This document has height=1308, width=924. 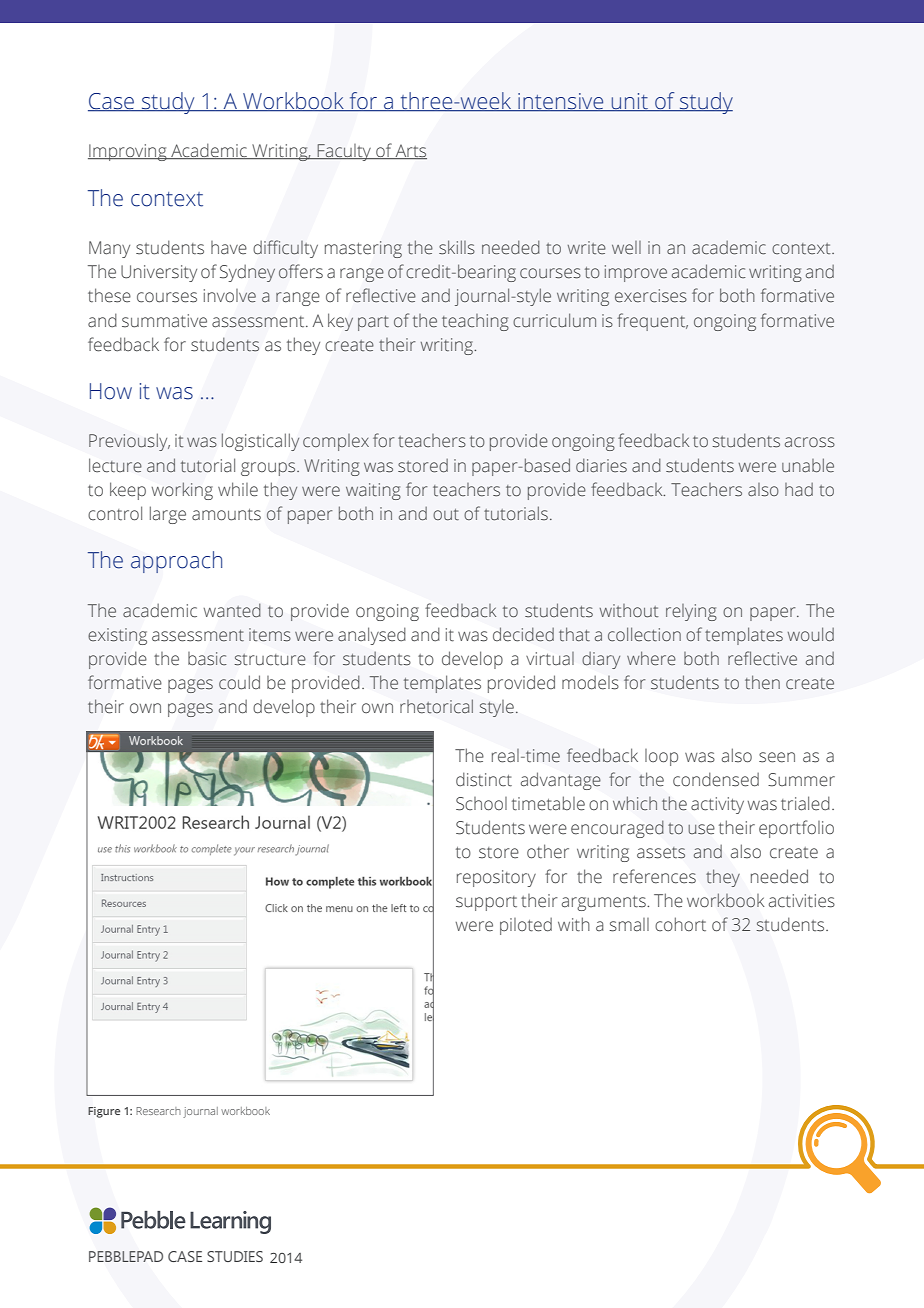 I want to click on across, so click(x=810, y=442).
